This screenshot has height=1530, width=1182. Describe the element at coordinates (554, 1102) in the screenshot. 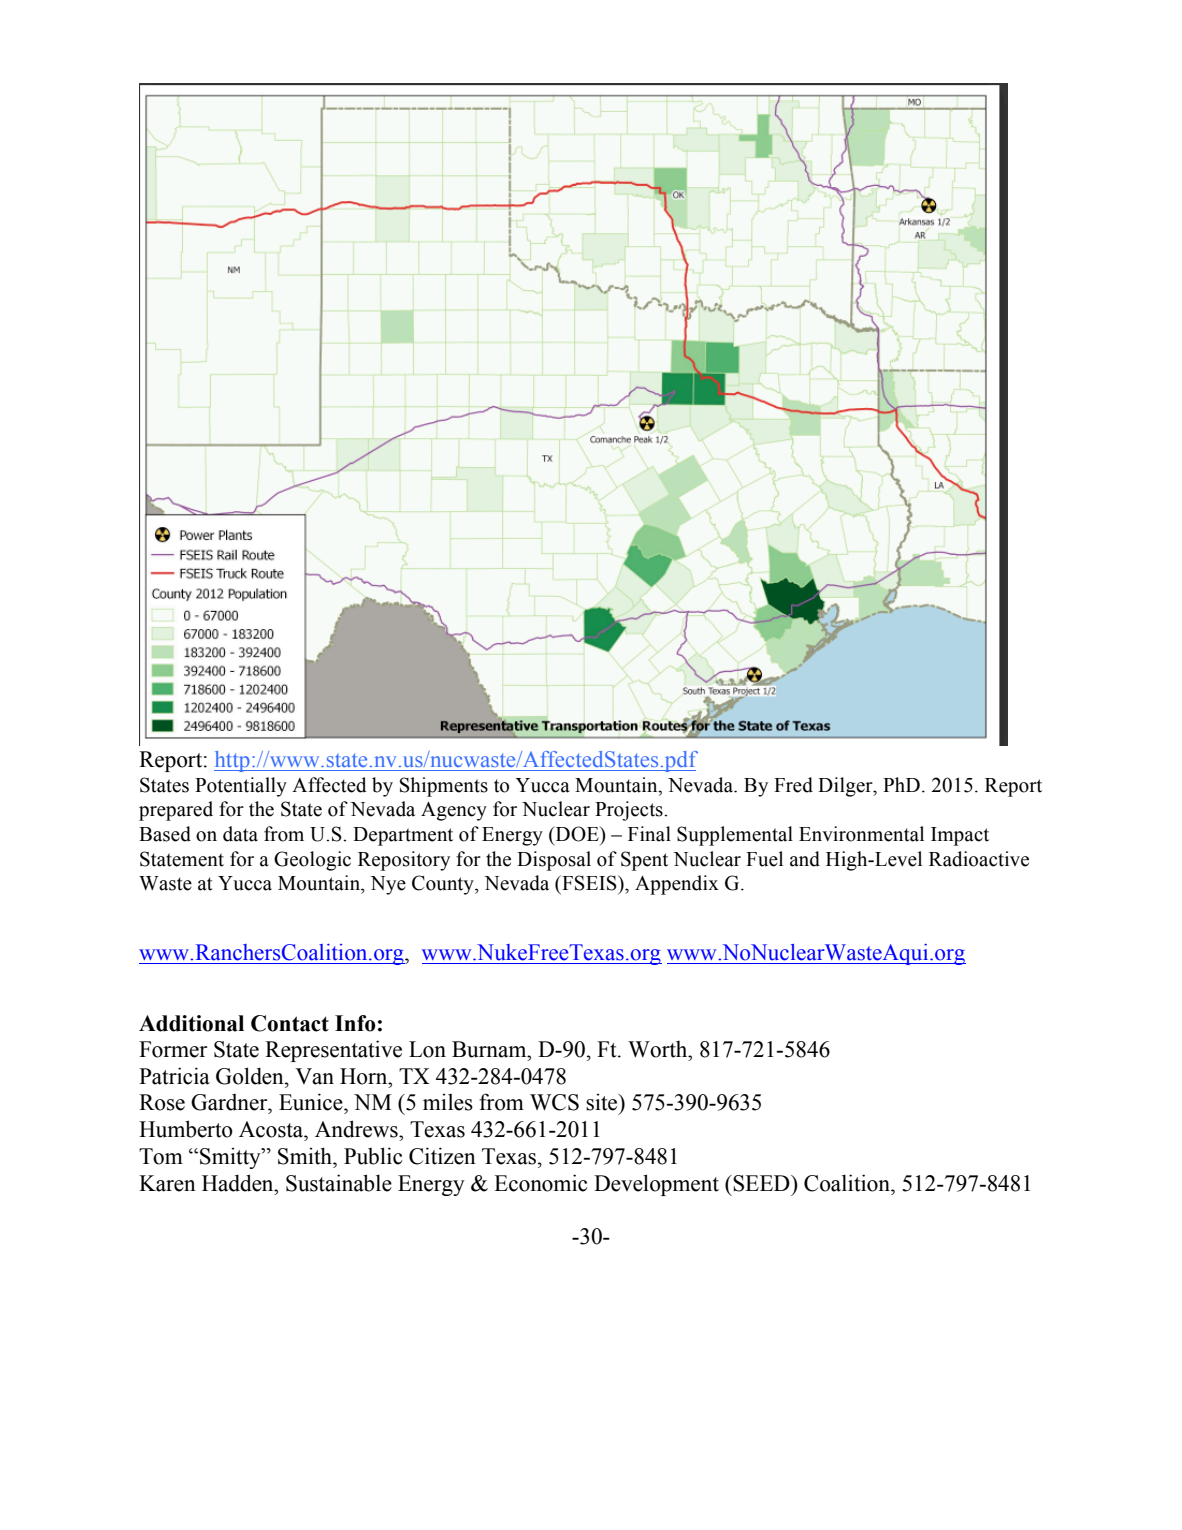

I see `WCS` at that location.
